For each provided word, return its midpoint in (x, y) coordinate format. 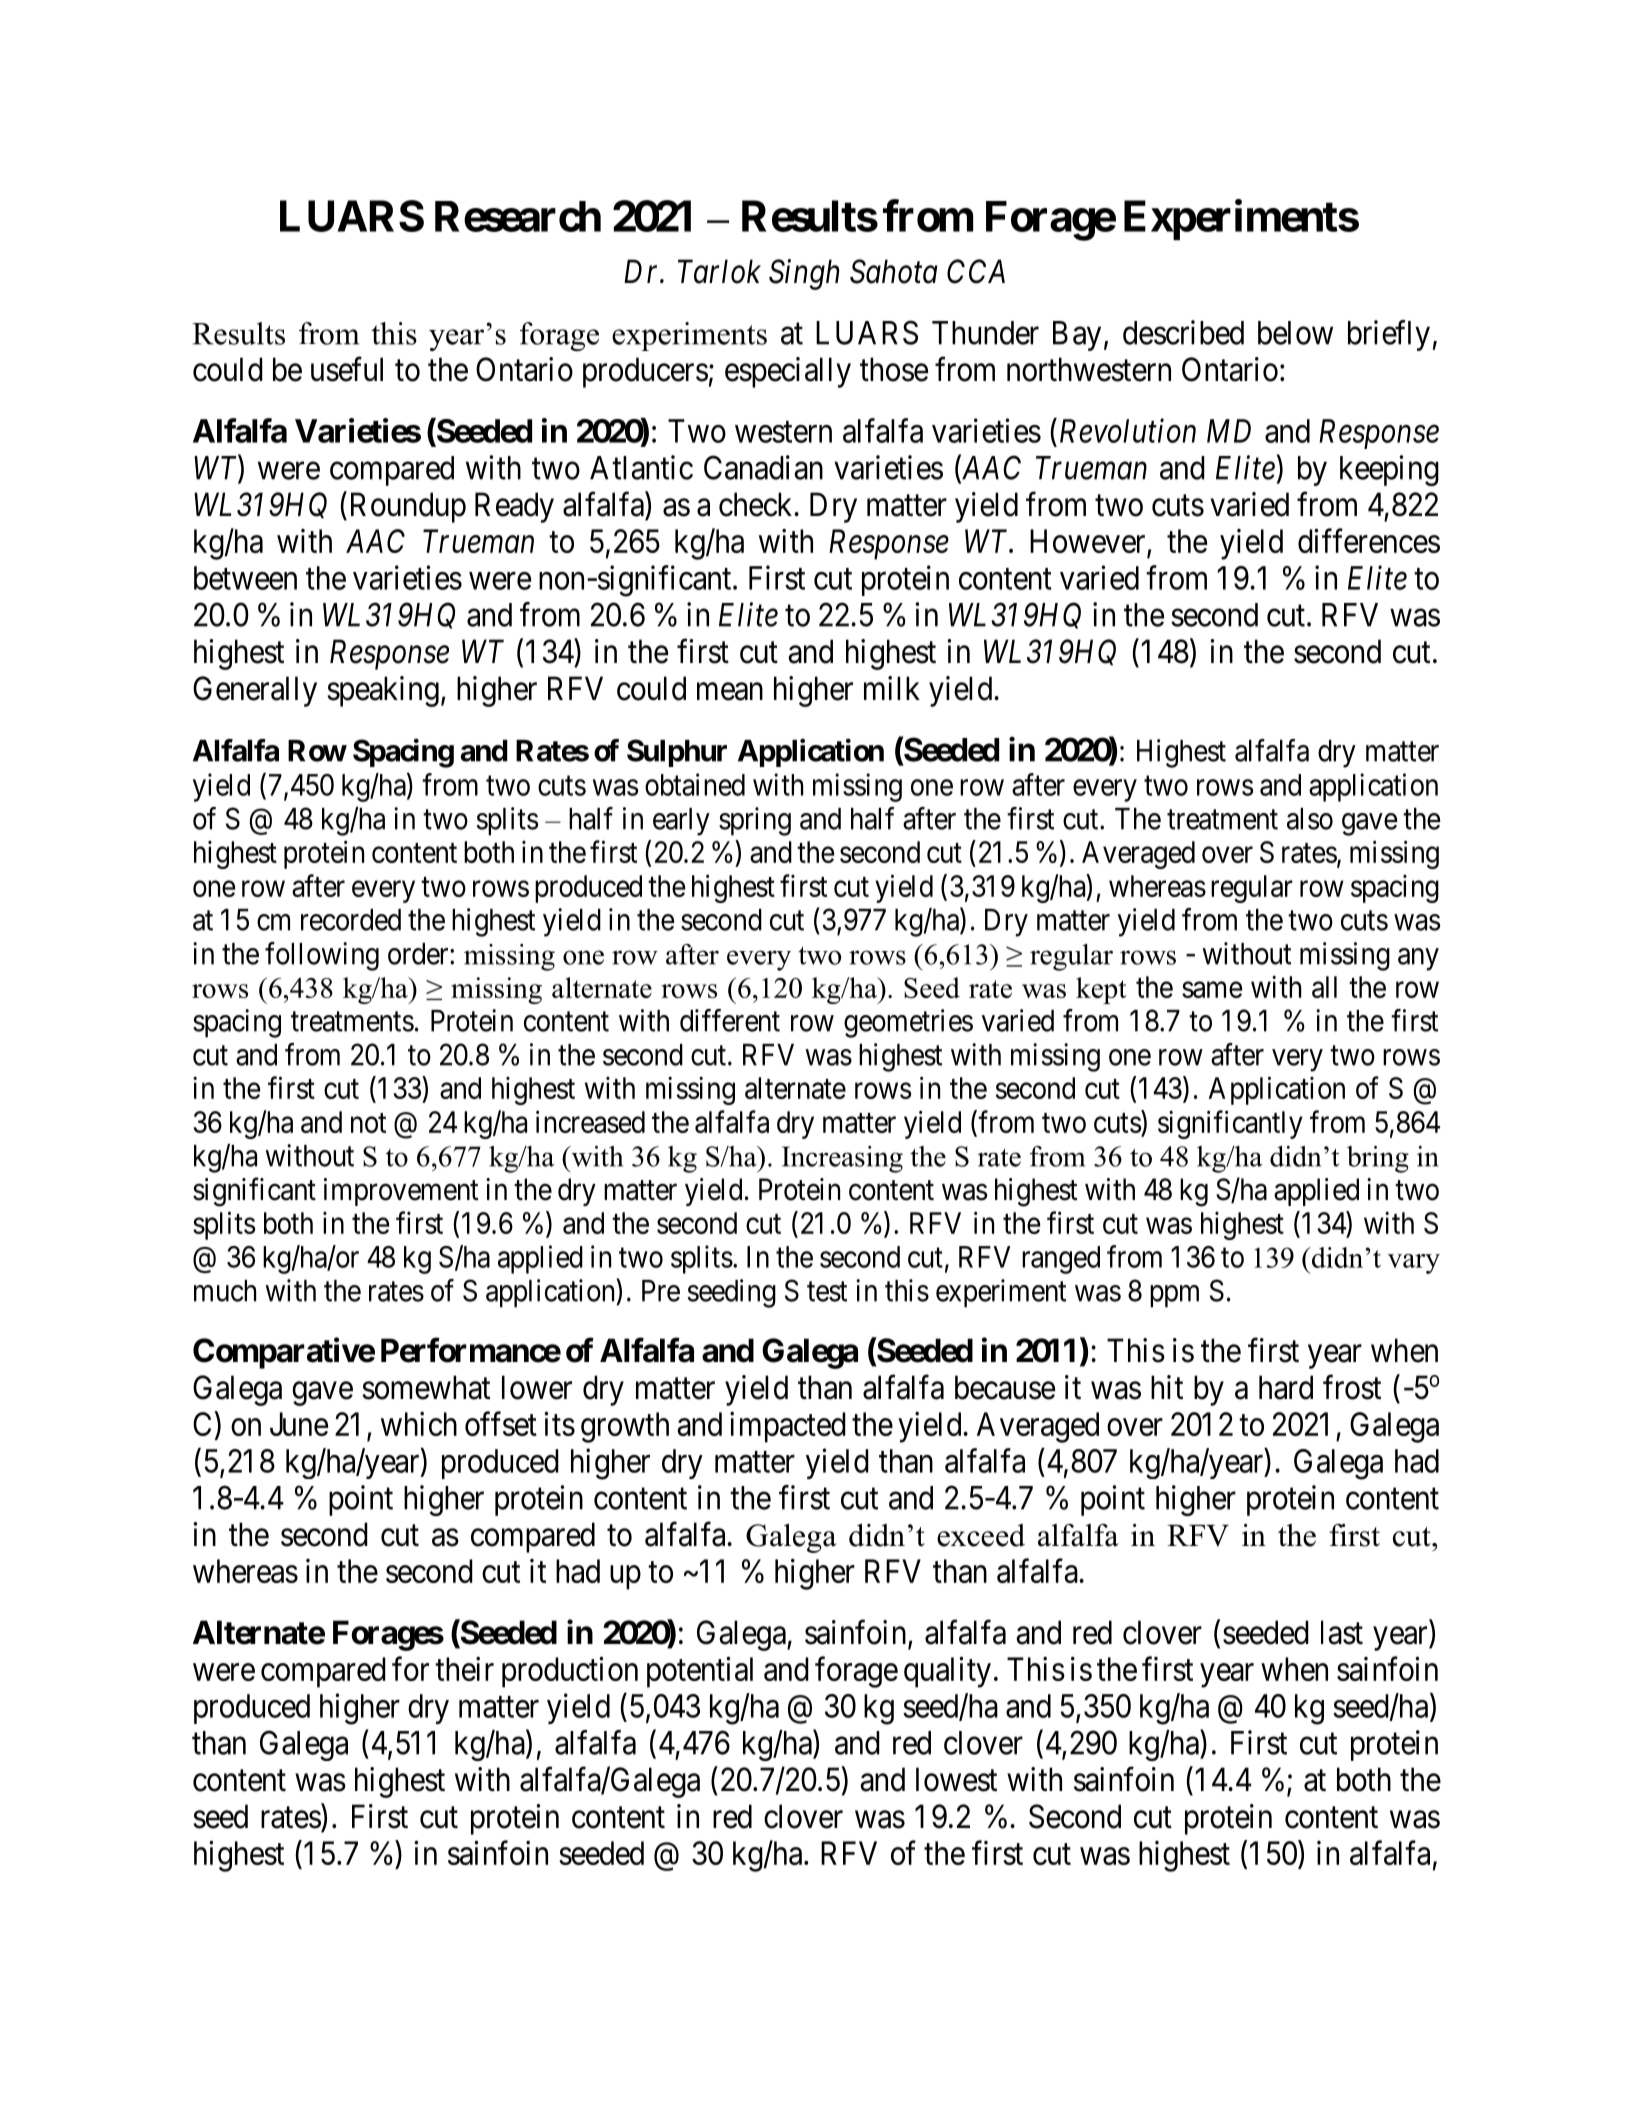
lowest (956, 1779)
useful (347, 369)
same (1212, 990)
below (1295, 333)
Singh (804, 274)
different (730, 1020)
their (464, 1668)
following (322, 956)
